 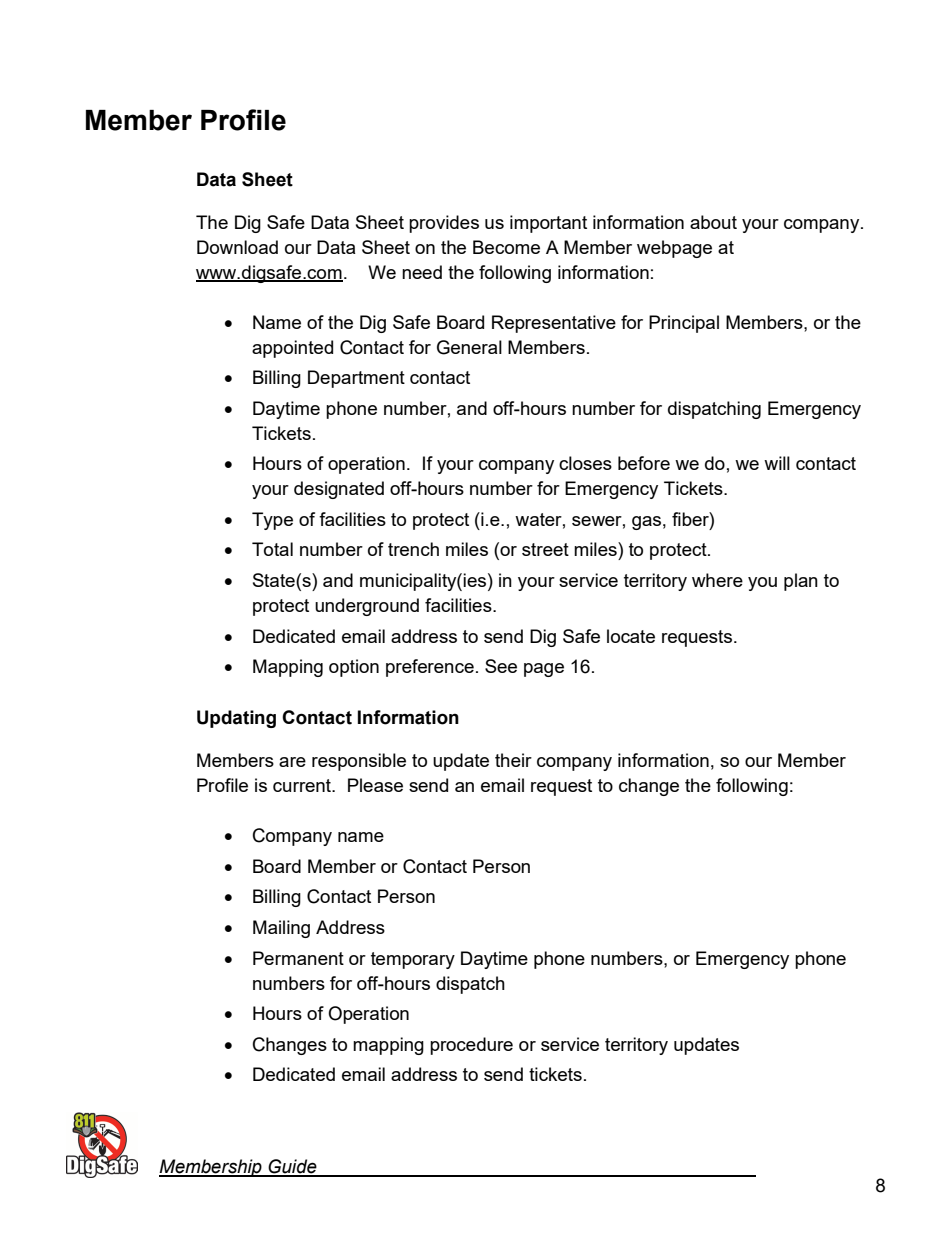 What do you see at coordinates (354, 668) in the screenshot?
I see `option` at bounding box center [354, 668].
